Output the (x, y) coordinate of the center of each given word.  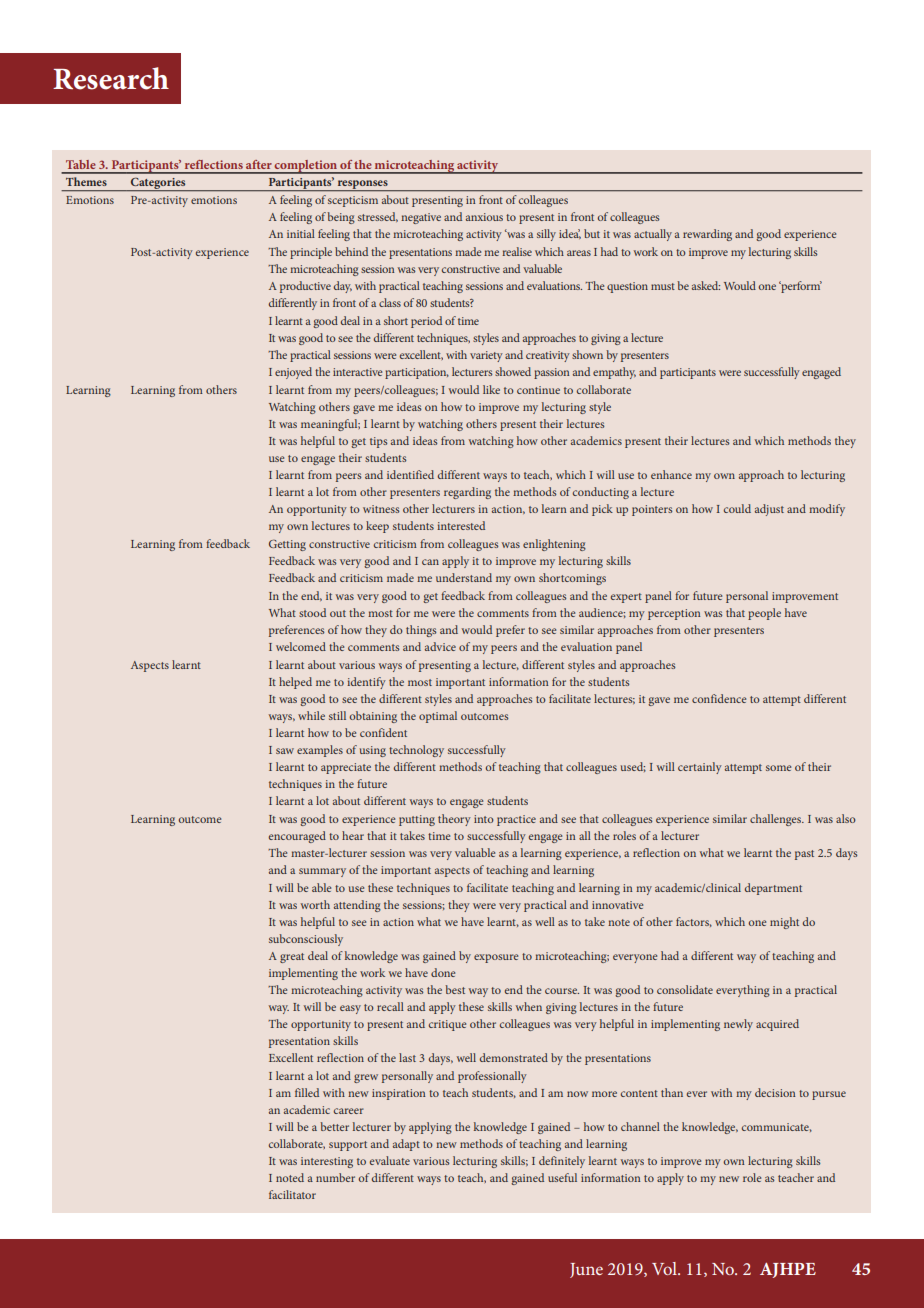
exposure (496, 958)
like (491, 389)
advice (440, 646)
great (292, 958)
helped (295, 683)
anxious (484, 217)
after (259, 164)
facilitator (292, 1194)
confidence (719, 698)
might (784, 923)
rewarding (707, 235)
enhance (671, 474)
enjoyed (293, 373)
